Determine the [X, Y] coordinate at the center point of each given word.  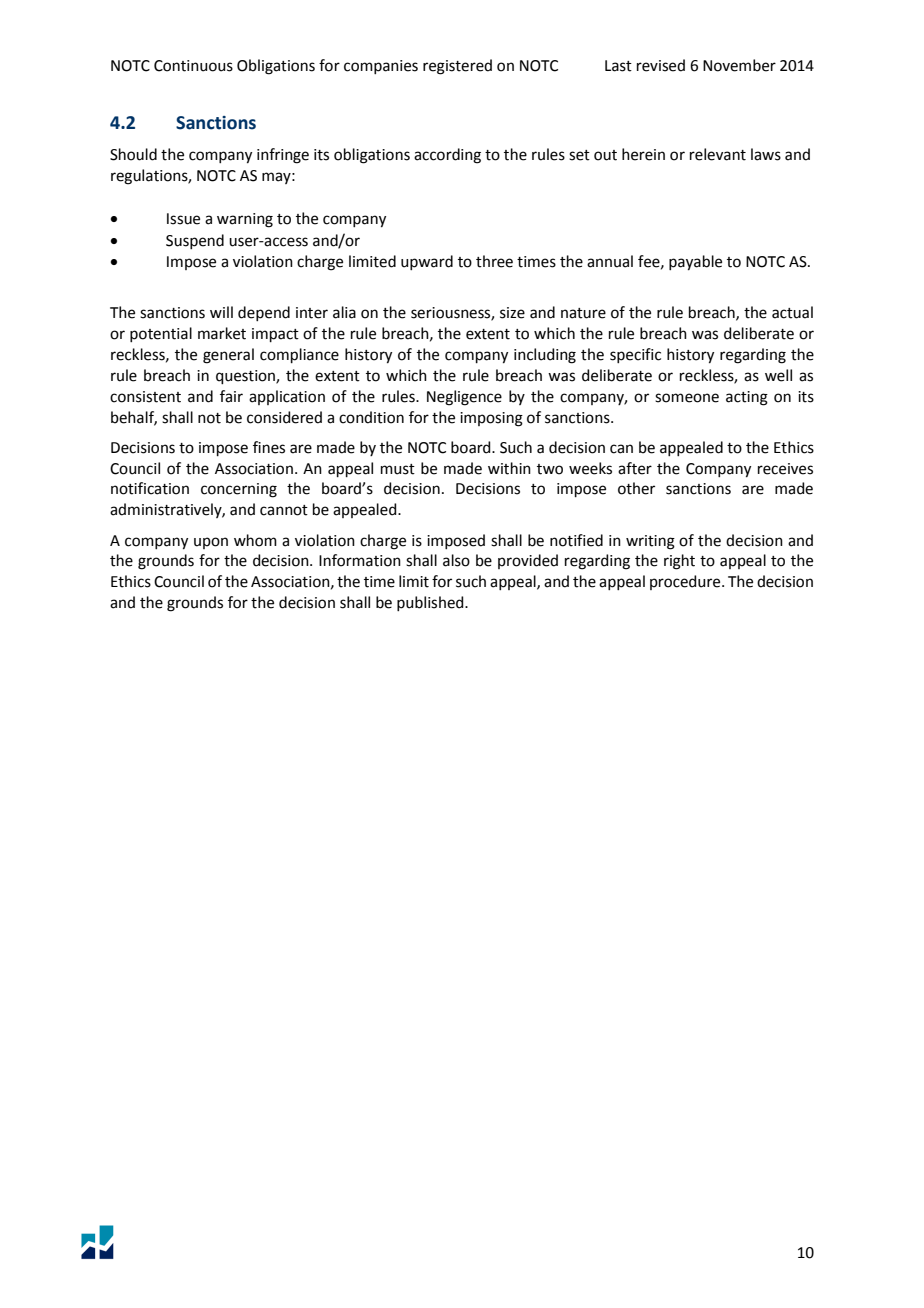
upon [211, 543]
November [739, 65]
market [222, 333]
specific [635, 355]
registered [457, 67]
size [512, 313]
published [431, 603]
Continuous [193, 66]
